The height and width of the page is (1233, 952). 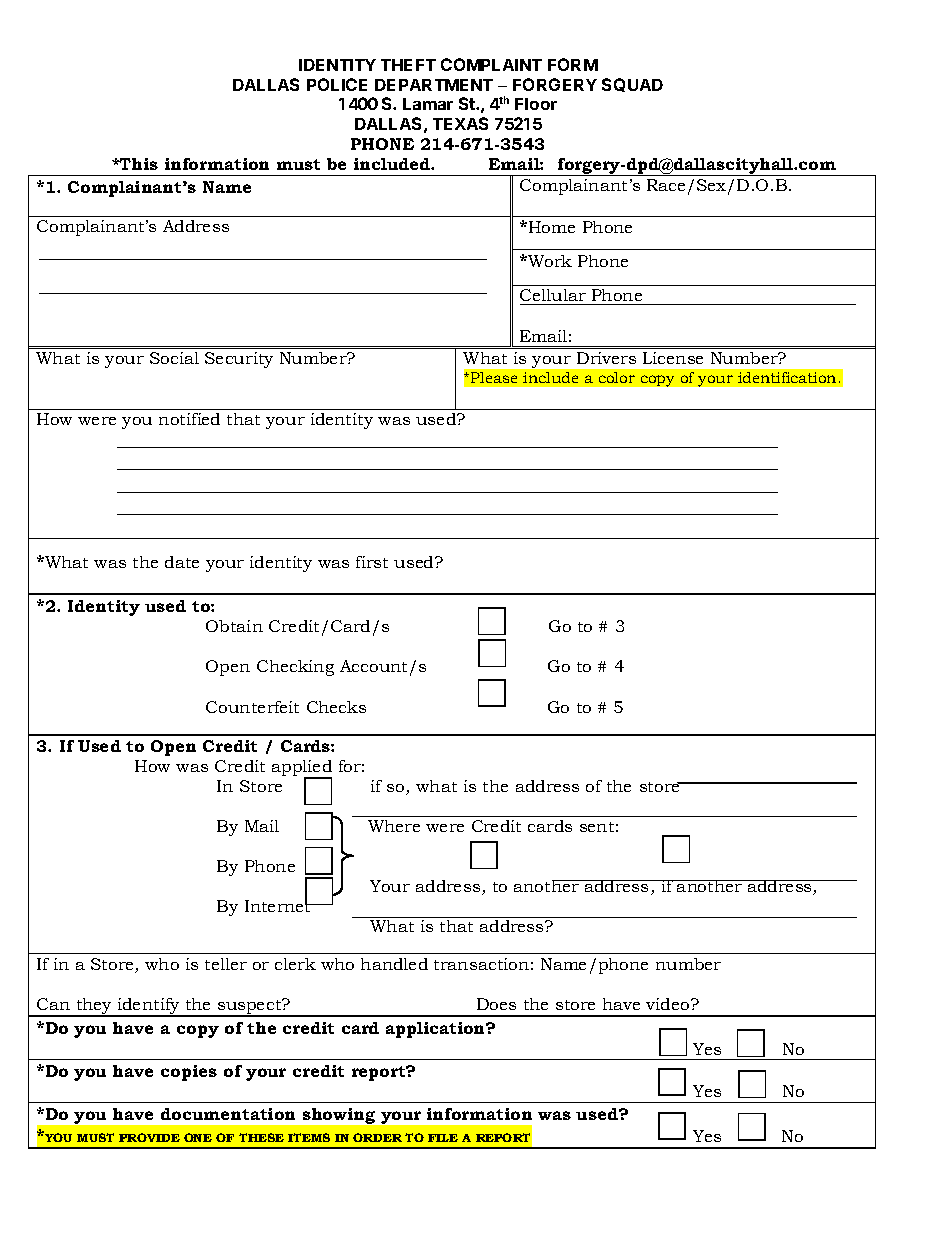 What do you see at coordinates (632, 85) in the page?
I see `SQUAD` at bounding box center [632, 85].
